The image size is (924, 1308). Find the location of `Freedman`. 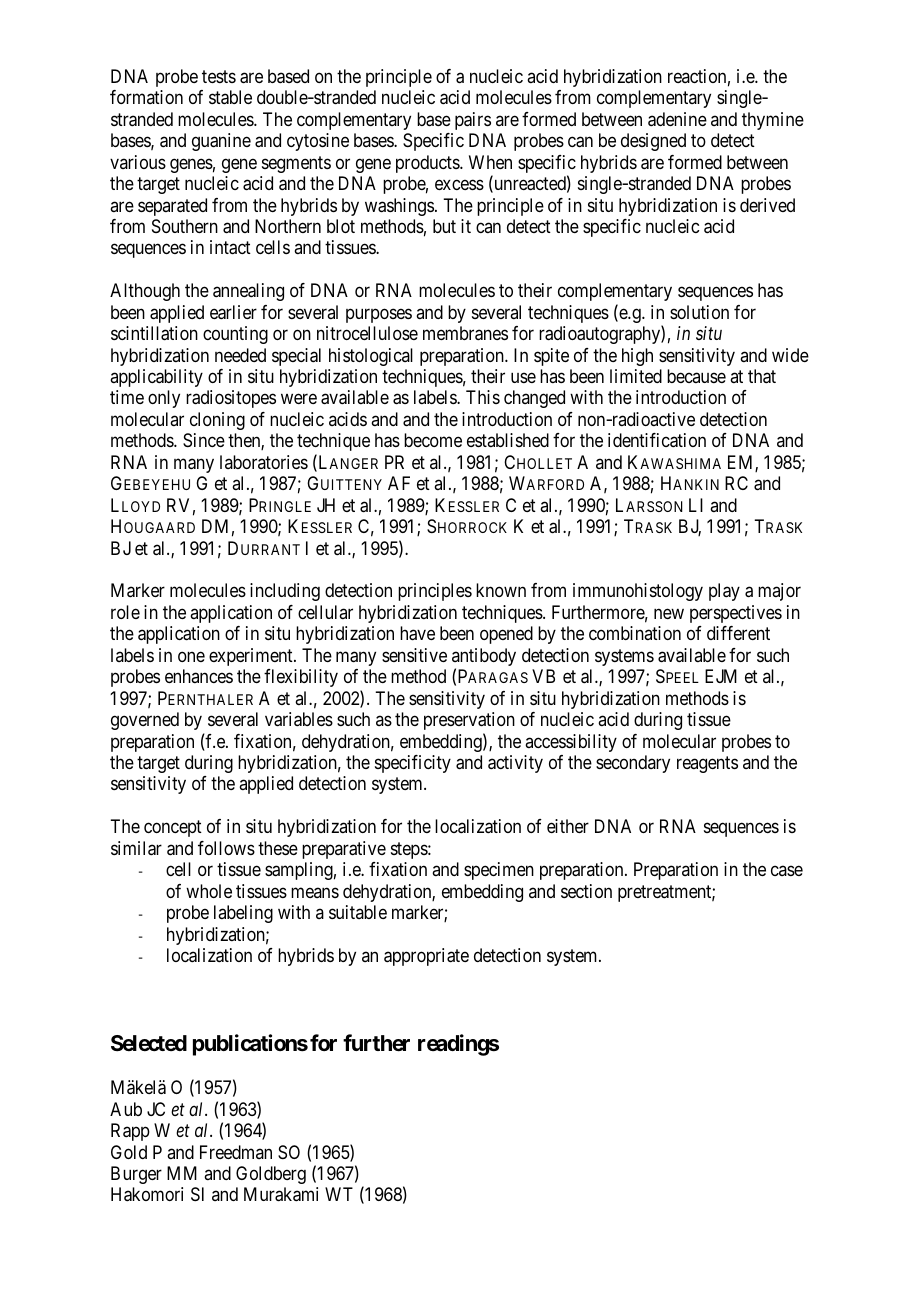

Freedman is located at coordinates (236, 1152).
